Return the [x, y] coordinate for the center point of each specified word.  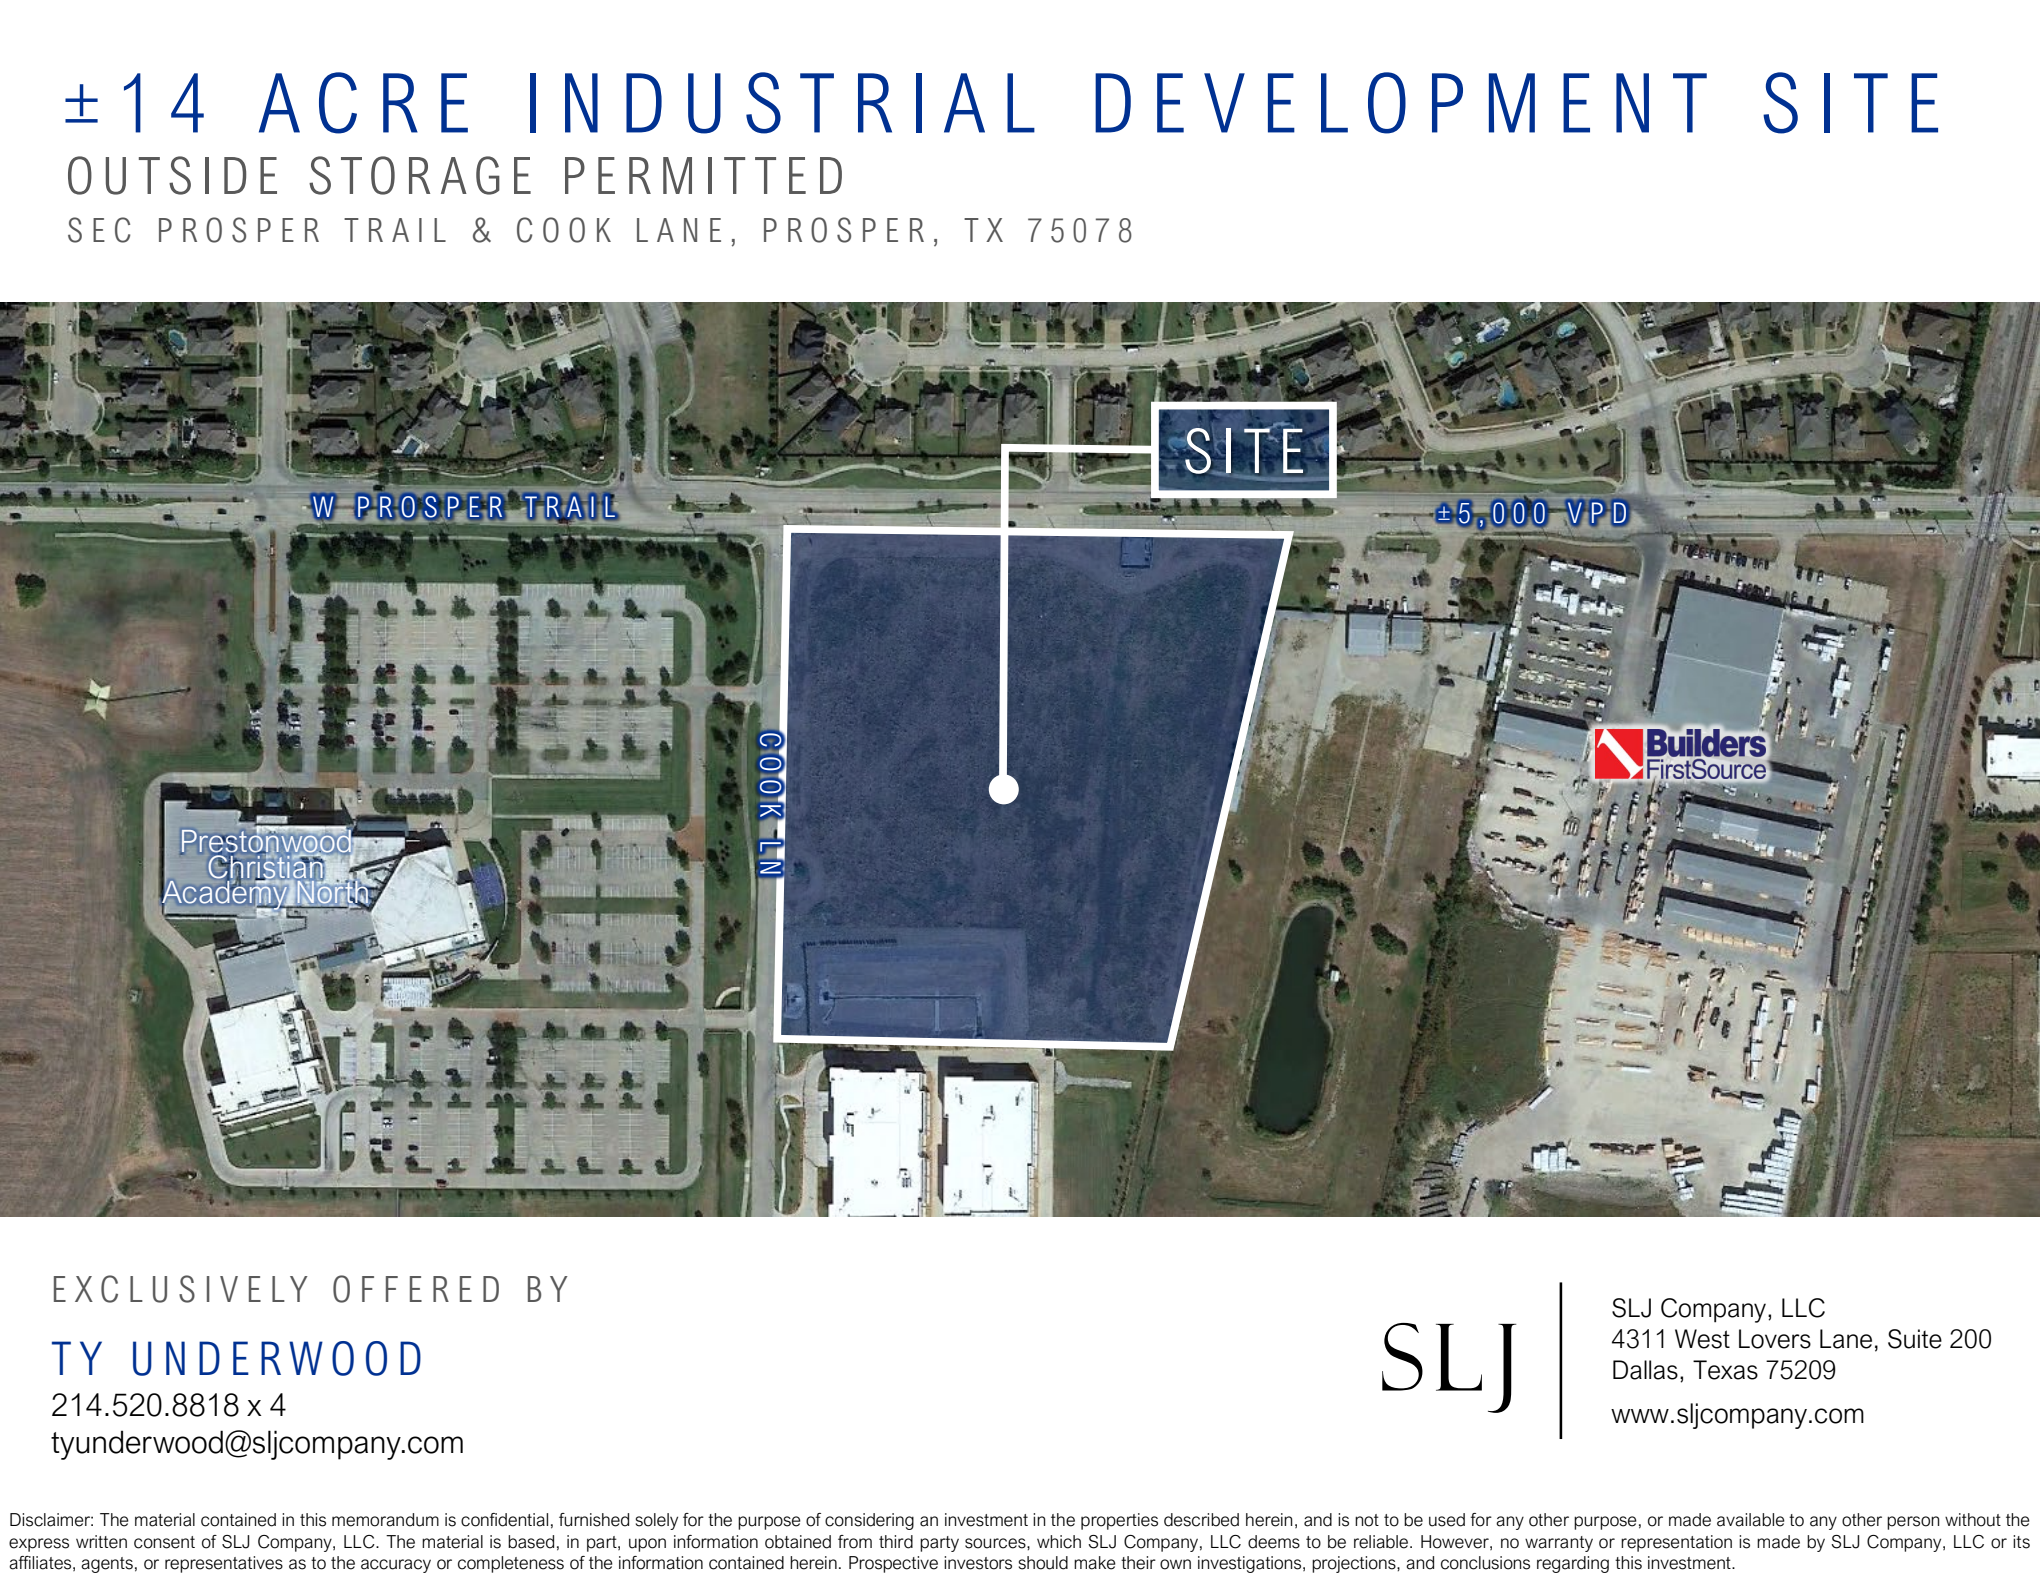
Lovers [1775, 1339]
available [1751, 1520]
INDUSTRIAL [782, 103]
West [1702, 1339]
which [1059, 1542]
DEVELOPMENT [1401, 103]
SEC [99, 230]
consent [164, 1542]
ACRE [363, 103]
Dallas [1645, 1370]
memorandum [385, 1520]
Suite [1915, 1339]
